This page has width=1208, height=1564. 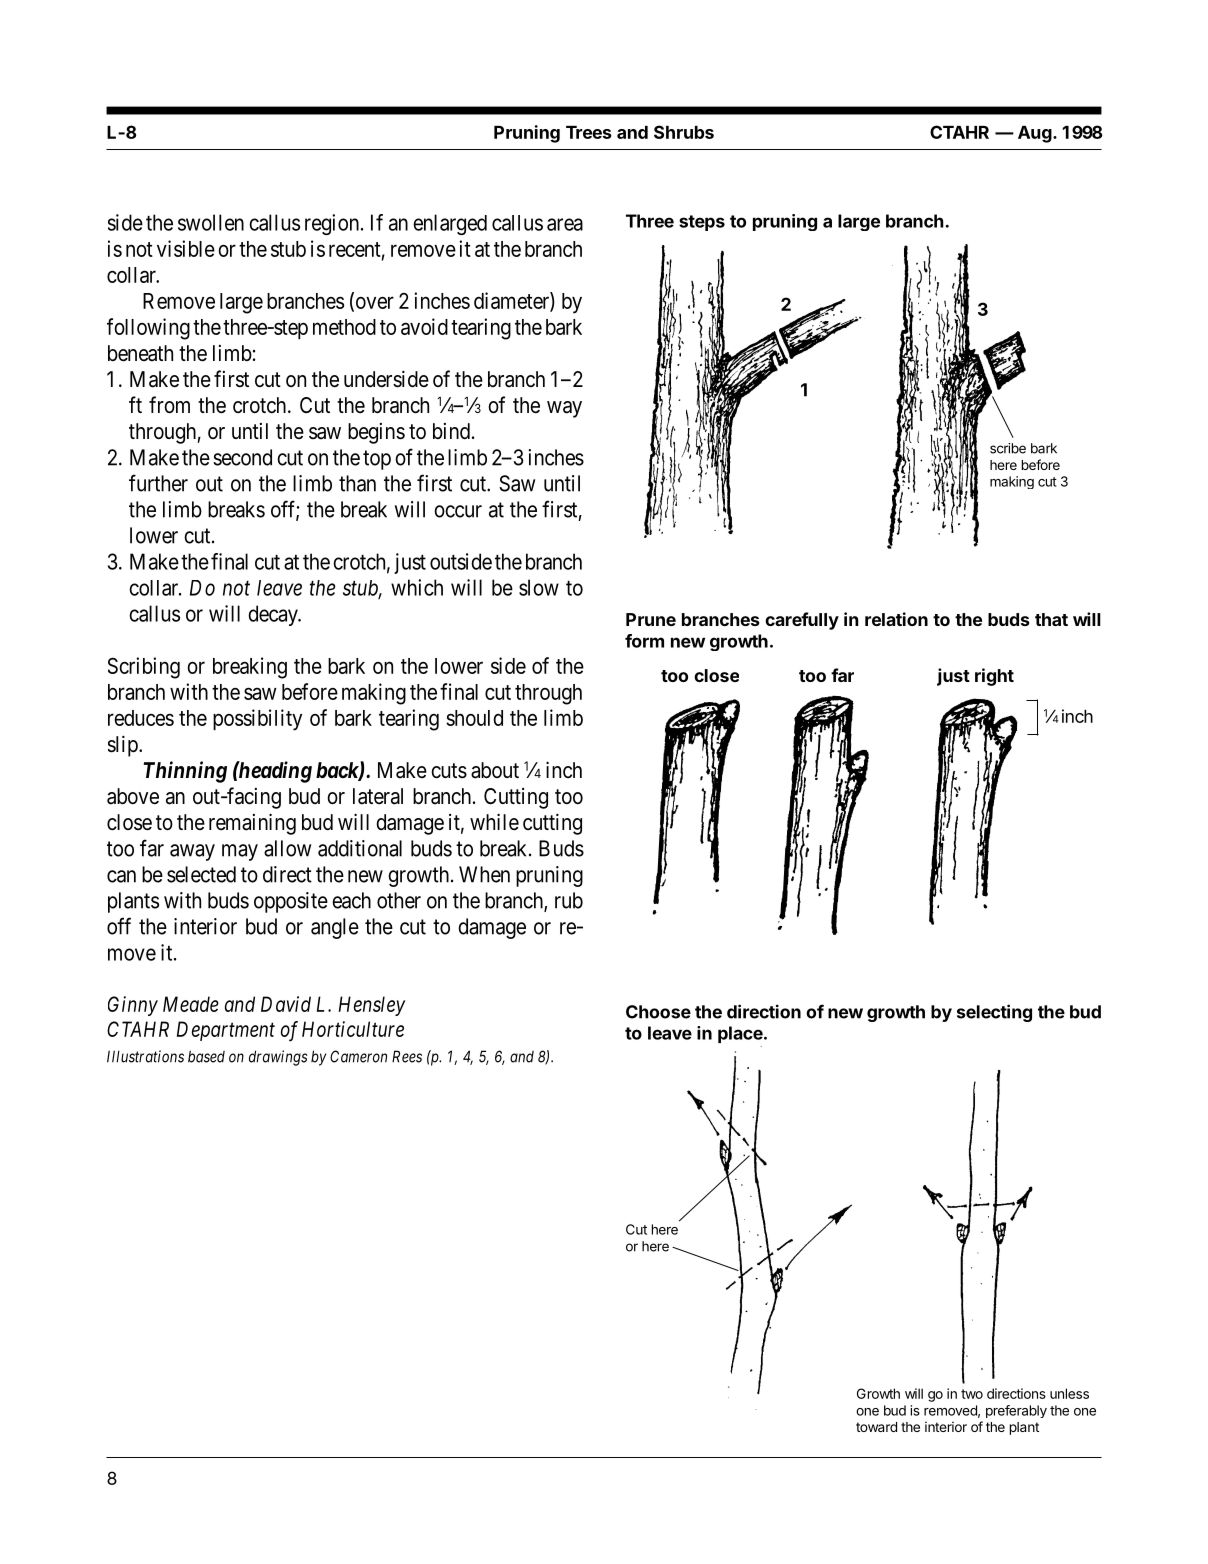 What do you see at coordinates (185, 772) in the page?
I see `Thinning` at bounding box center [185, 772].
